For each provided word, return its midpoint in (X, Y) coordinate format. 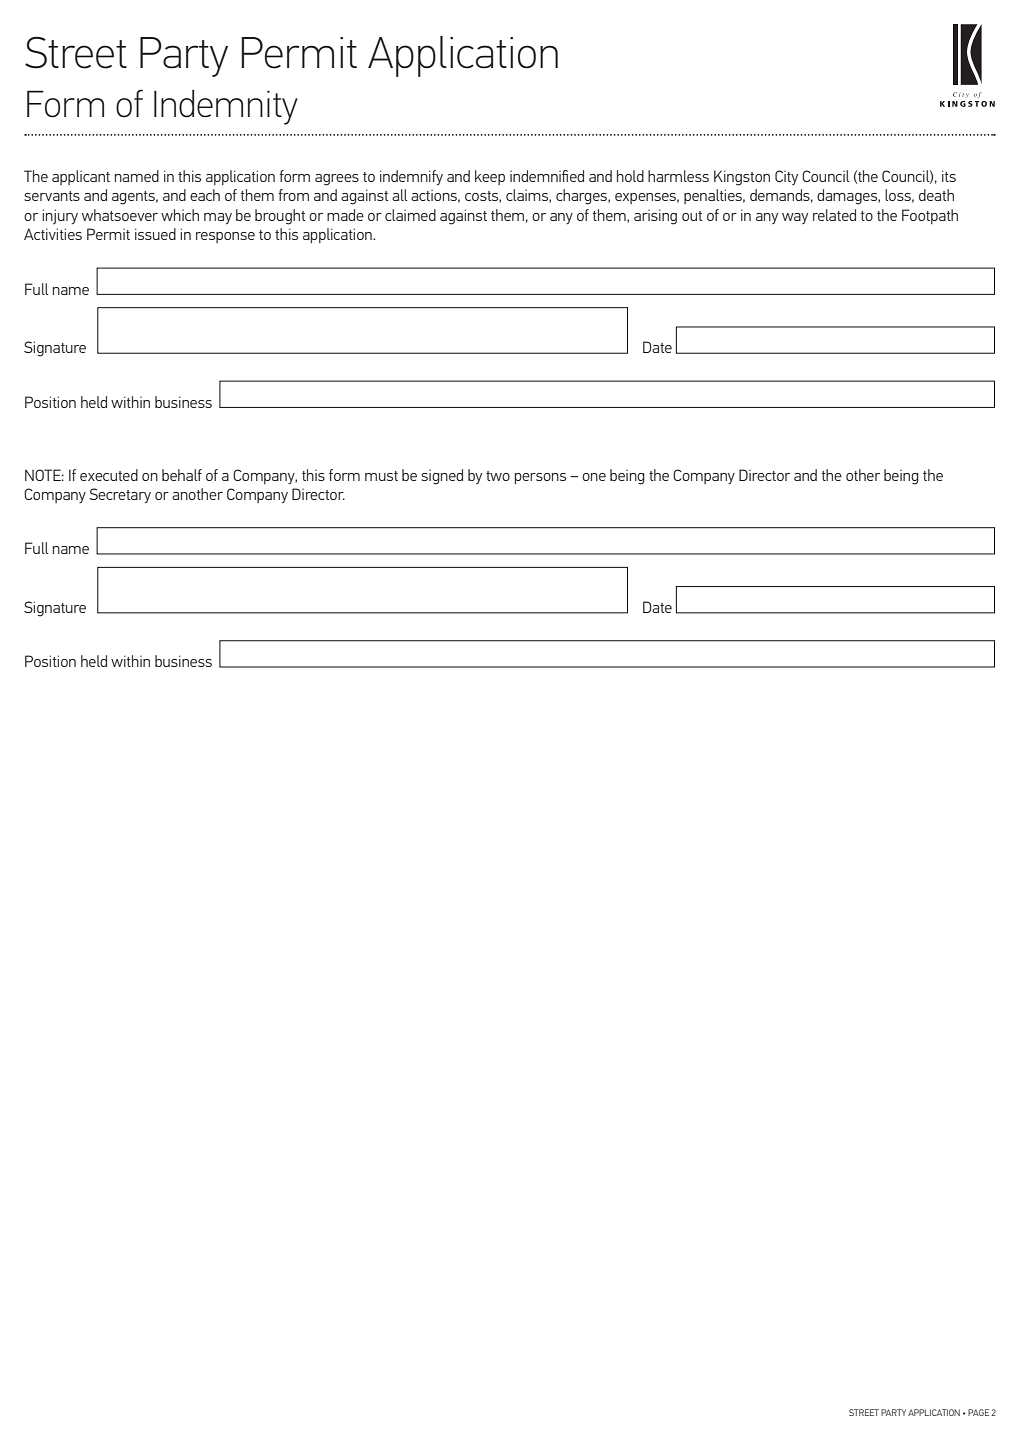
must (381, 476)
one (594, 477)
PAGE (978, 1412)
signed (442, 477)
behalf (182, 475)
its (949, 176)
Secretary (120, 495)
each (205, 195)
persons (540, 478)
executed (109, 475)
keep (490, 177)
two (498, 476)
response (225, 237)
